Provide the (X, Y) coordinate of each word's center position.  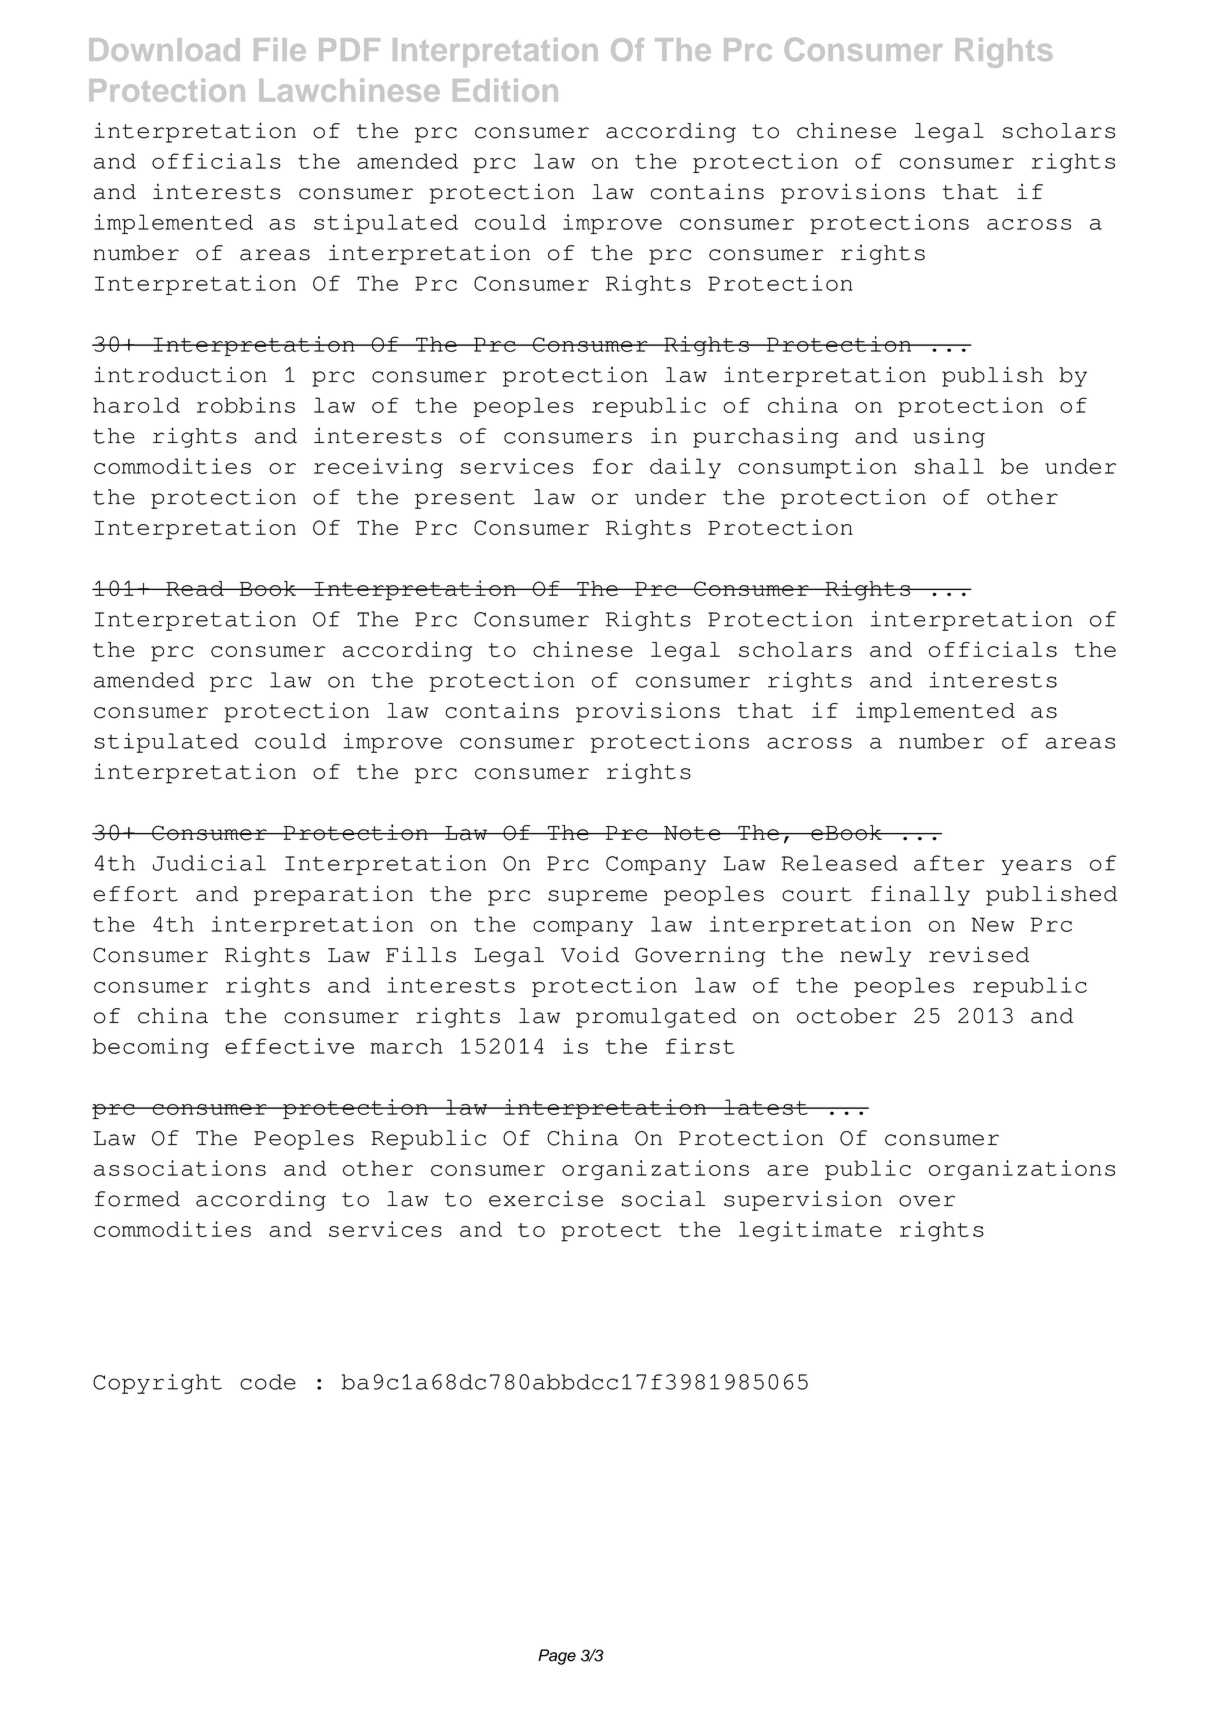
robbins (246, 405)
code (268, 1382)
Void (590, 954)
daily (685, 468)
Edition (505, 90)
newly (875, 957)
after (949, 863)
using (949, 437)
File (280, 49)
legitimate (810, 1231)
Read (195, 588)
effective (289, 1046)
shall (949, 466)
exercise (546, 1198)
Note (692, 833)
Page (557, 1657)
